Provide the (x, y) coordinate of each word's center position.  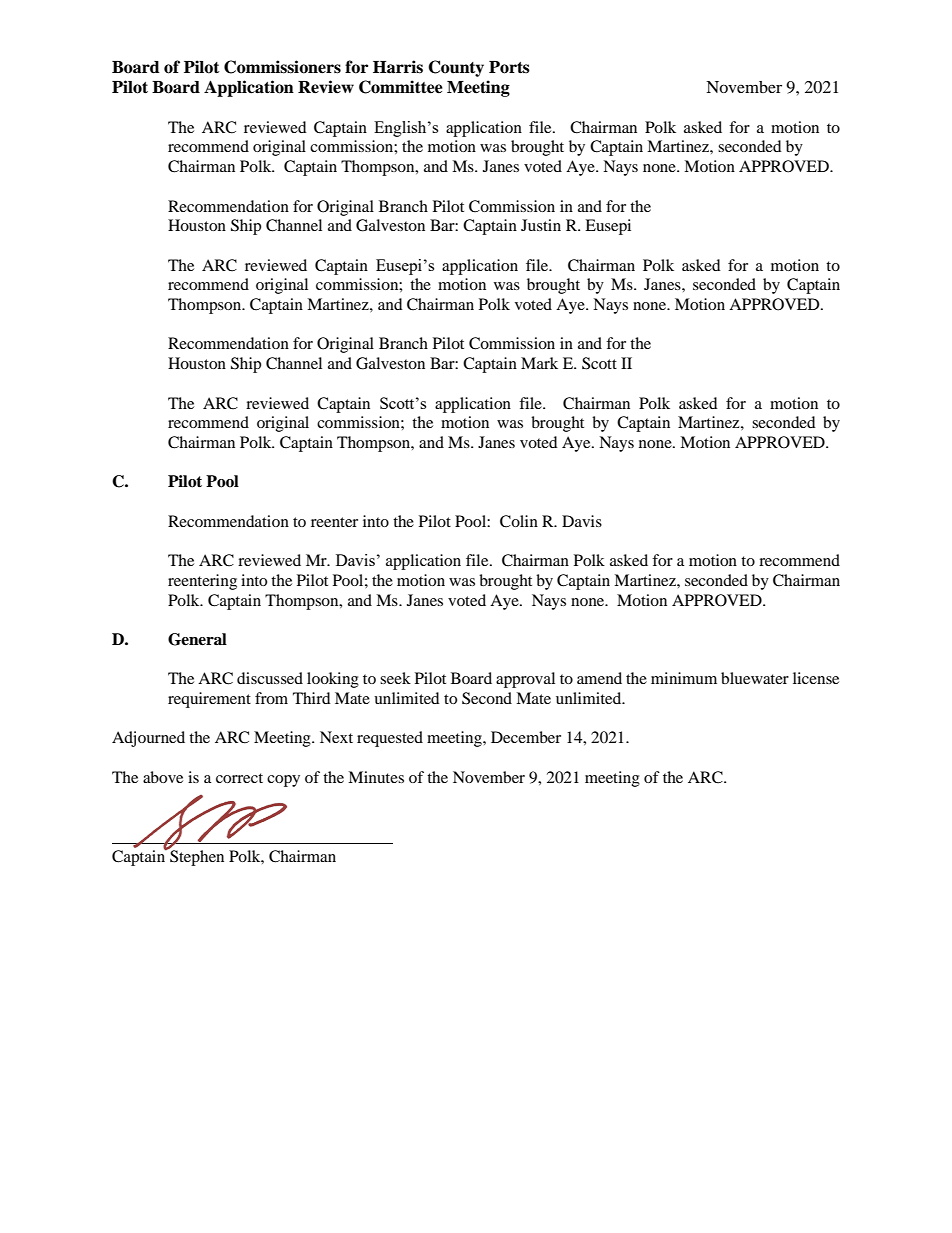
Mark (539, 363)
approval (525, 680)
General (197, 639)
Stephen (196, 856)
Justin (541, 225)
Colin (519, 521)
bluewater (755, 678)
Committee (401, 87)
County (456, 68)
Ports (509, 67)
